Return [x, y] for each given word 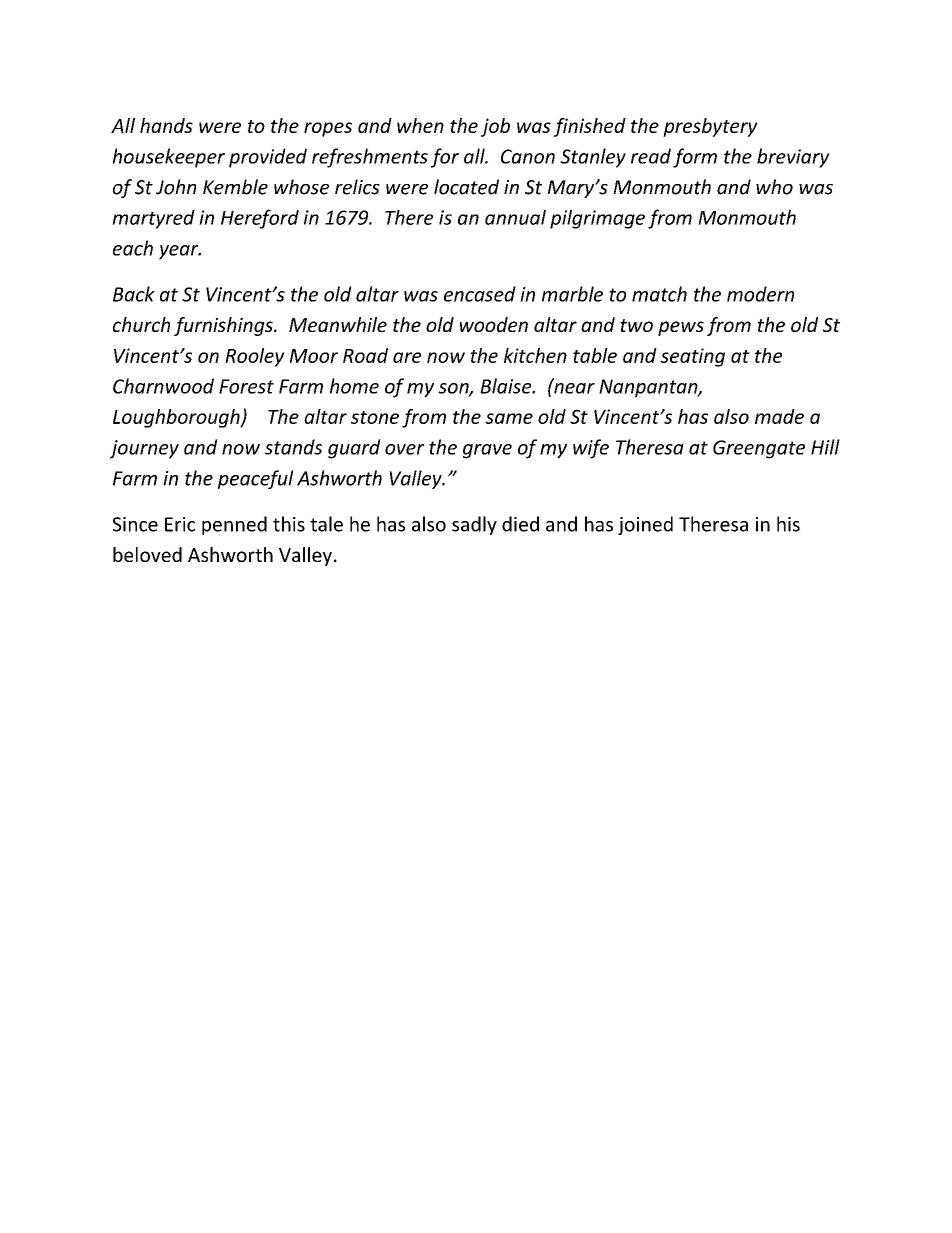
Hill [825, 447]
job [495, 127]
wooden [494, 324]
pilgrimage [597, 219]
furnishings [224, 326]
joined [645, 525]
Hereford [260, 219]
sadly [474, 525]
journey [144, 449]
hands [166, 125]
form [695, 158]
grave [487, 451]
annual [515, 217]
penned [234, 525]
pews [681, 328]
